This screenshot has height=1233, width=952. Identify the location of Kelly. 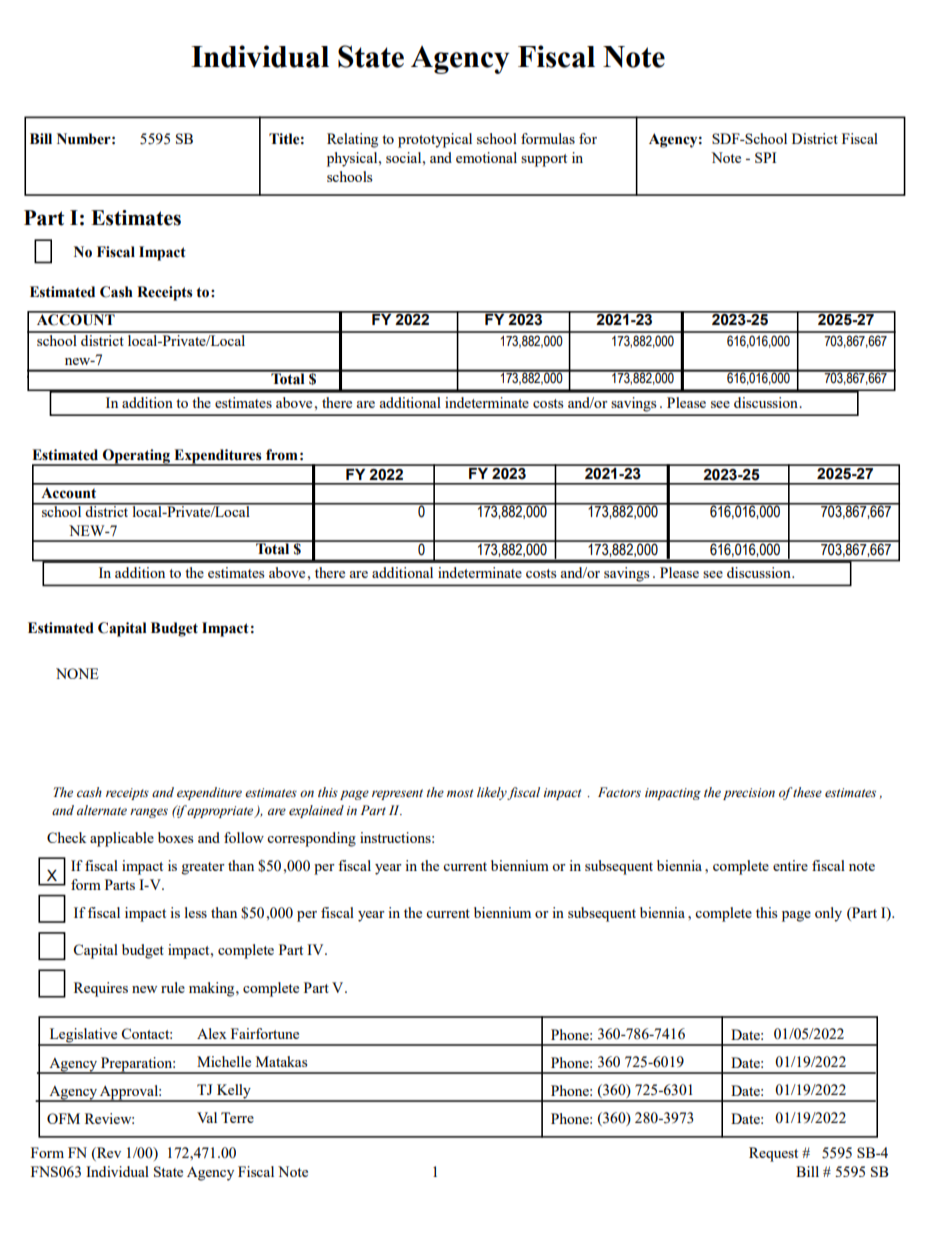
(233, 1092).
